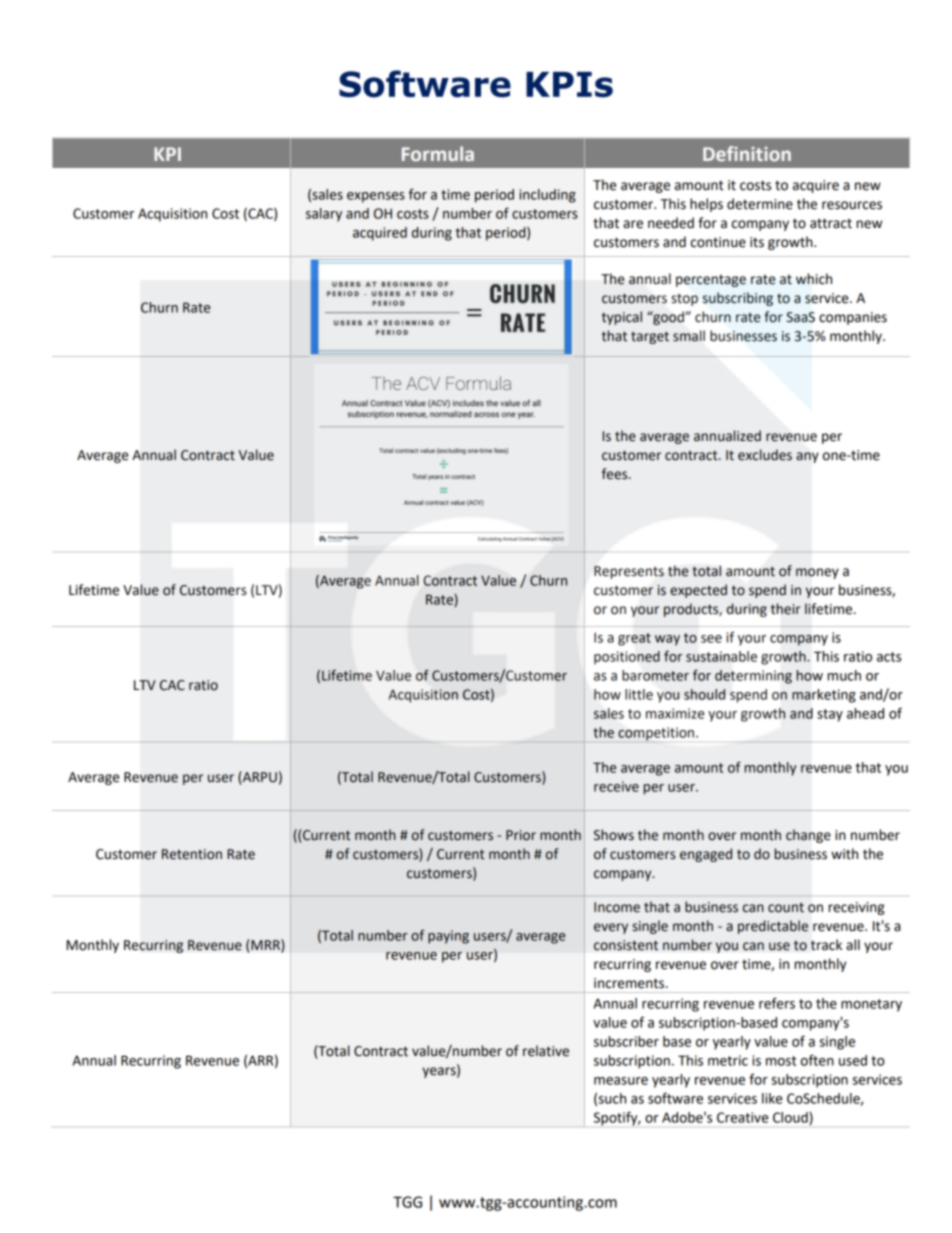 Image resolution: width=952 pixels, height=1233 pixels. What do you see at coordinates (627, 658) in the screenshot?
I see `positioned` at bounding box center [627, 658].
